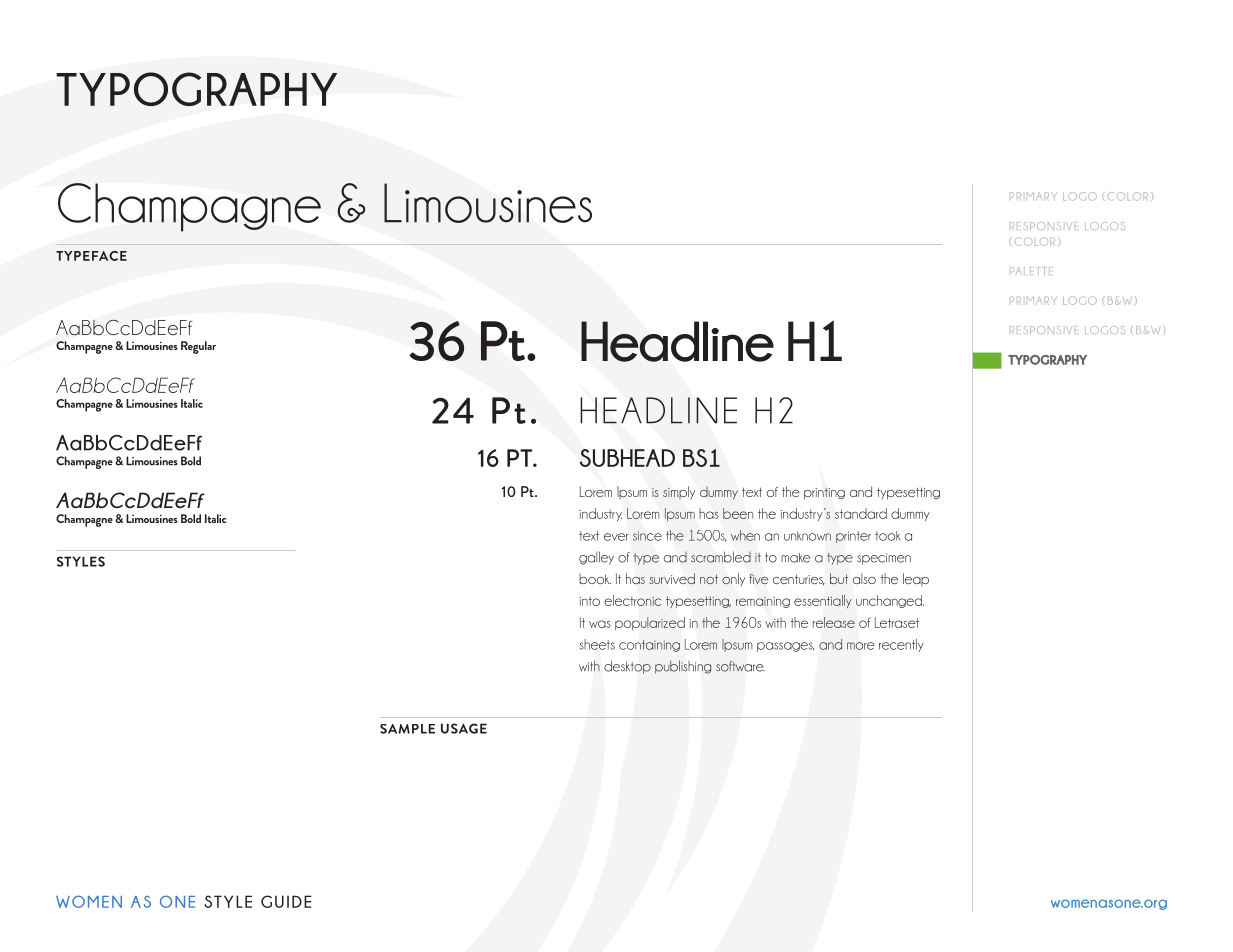  What do you see at coordinates (627, 667) in the page?
I see `desktop` at bounding box center [627, 667].
